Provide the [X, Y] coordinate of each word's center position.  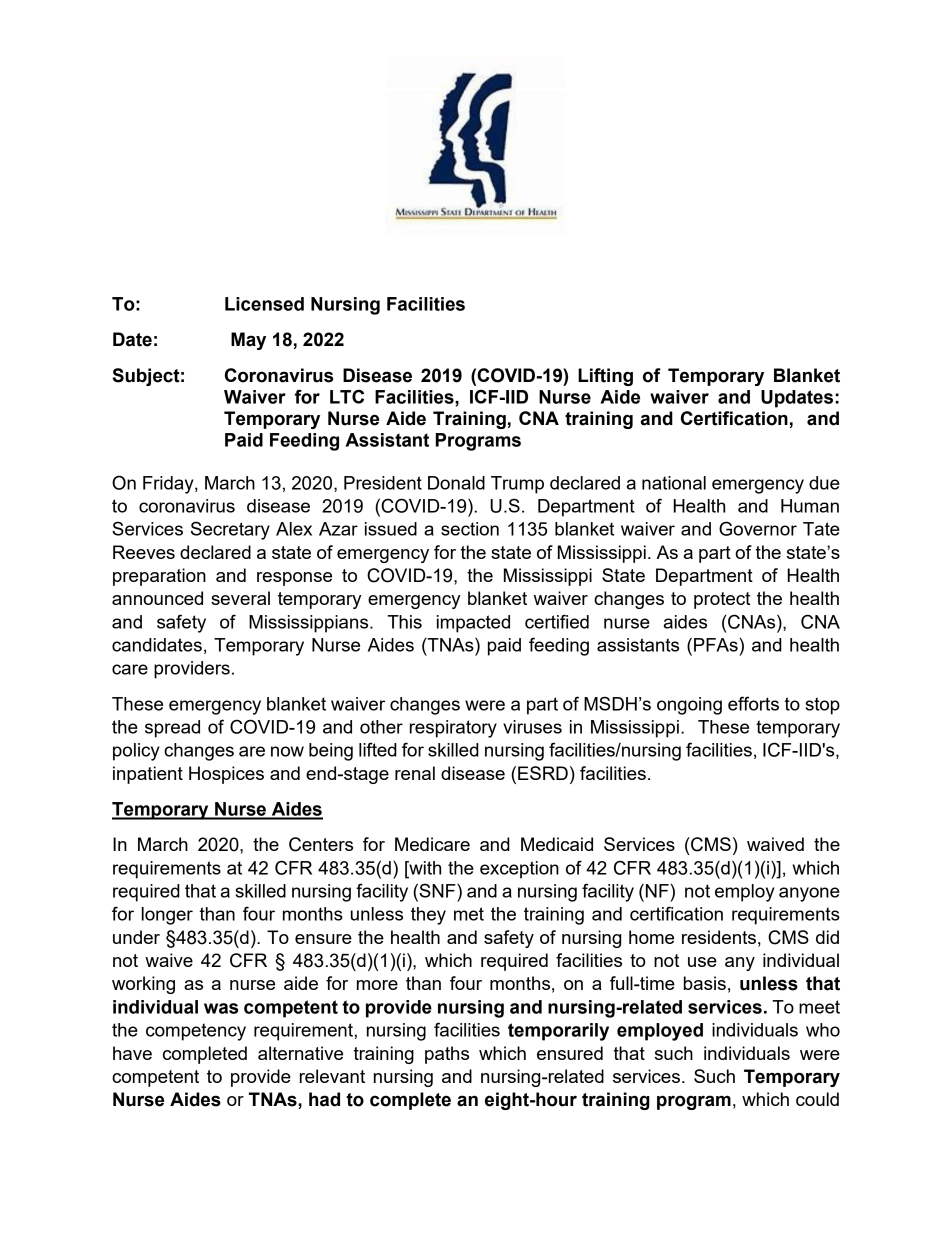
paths [447, 1055]
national [674, 483]
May [248, 341]
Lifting [605, 377]
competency [196, 1032]
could [817, 1099]
